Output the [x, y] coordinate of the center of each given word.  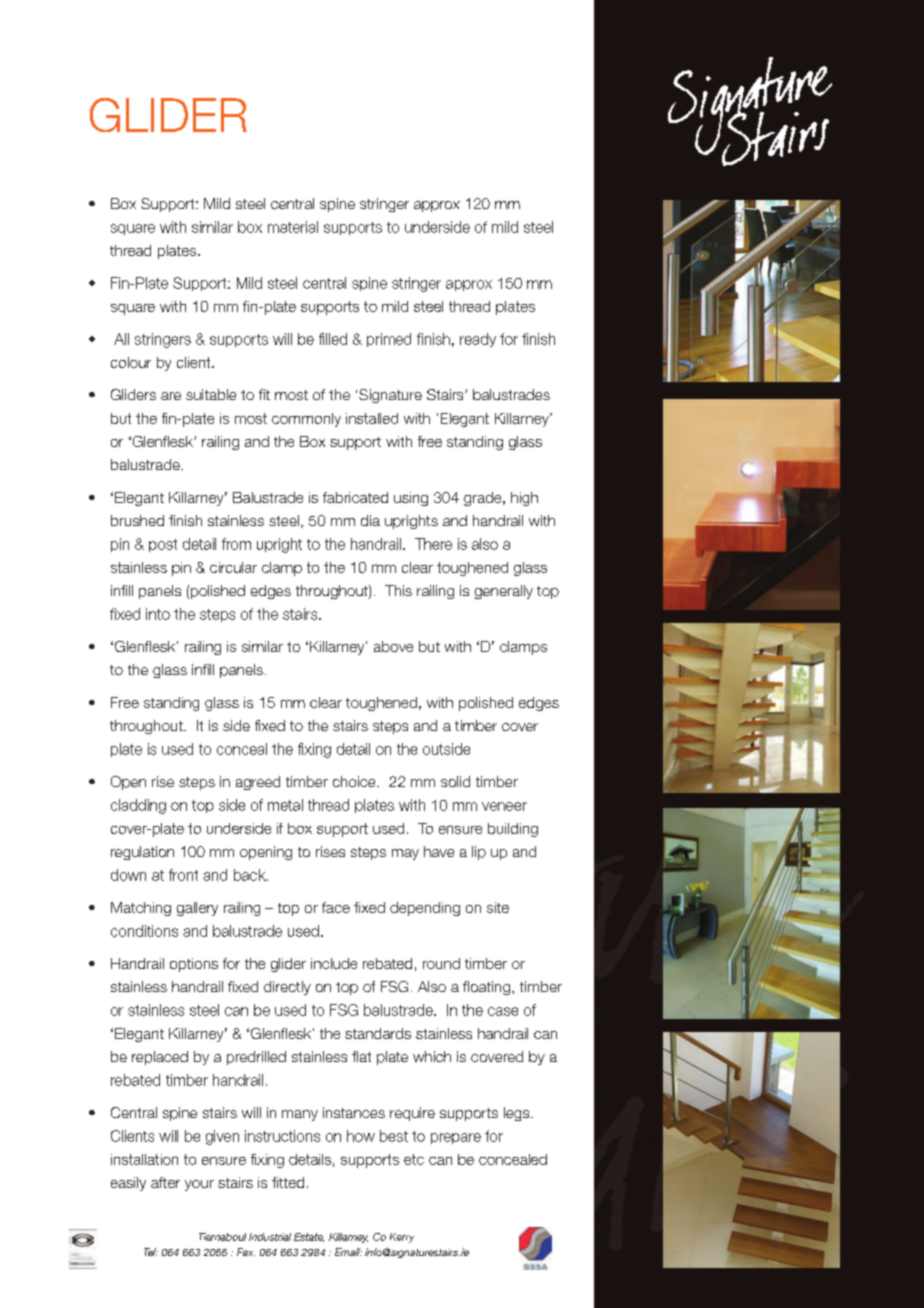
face [336, 907]
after [165, 1182]
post [163, 545]
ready [478, 340]
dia [370, 520]
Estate [309, 1237]
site [498, 907]
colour [131, 362]
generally [504, 592]
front [183, 875]
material [293, 227]
